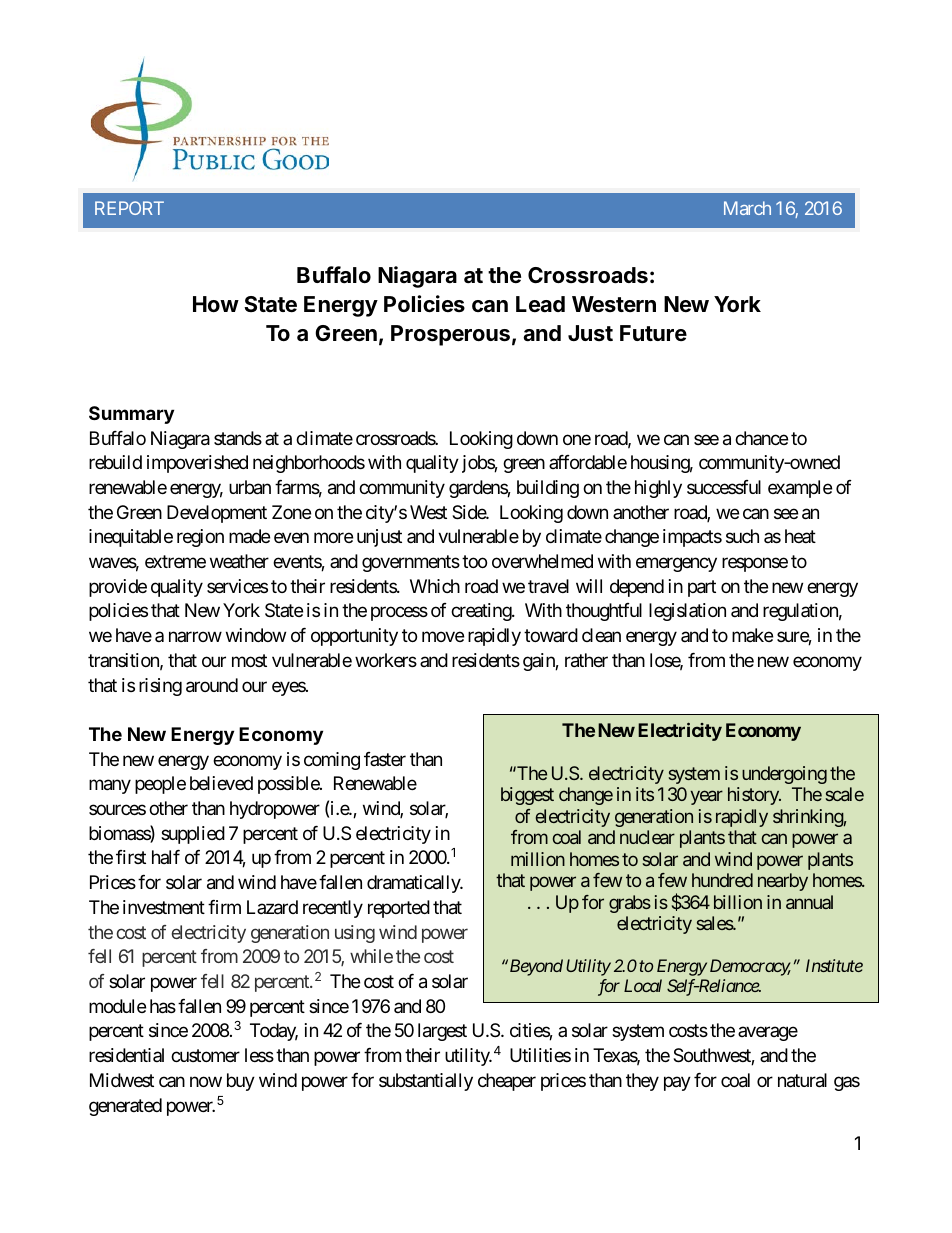  I want to click on narrow, so click(195, 637).
